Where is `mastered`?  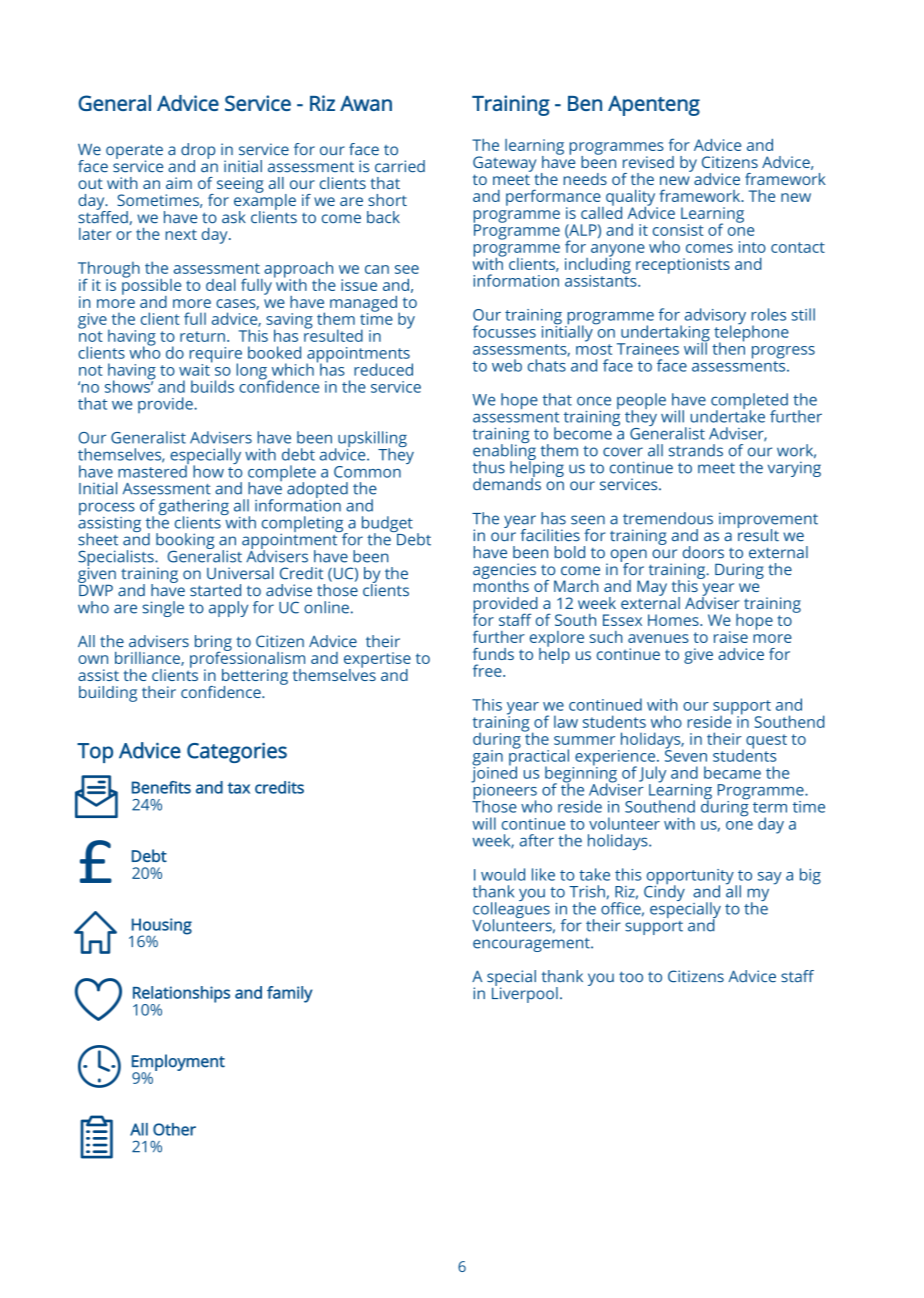
mastered is located at coordinates (153, 470).
